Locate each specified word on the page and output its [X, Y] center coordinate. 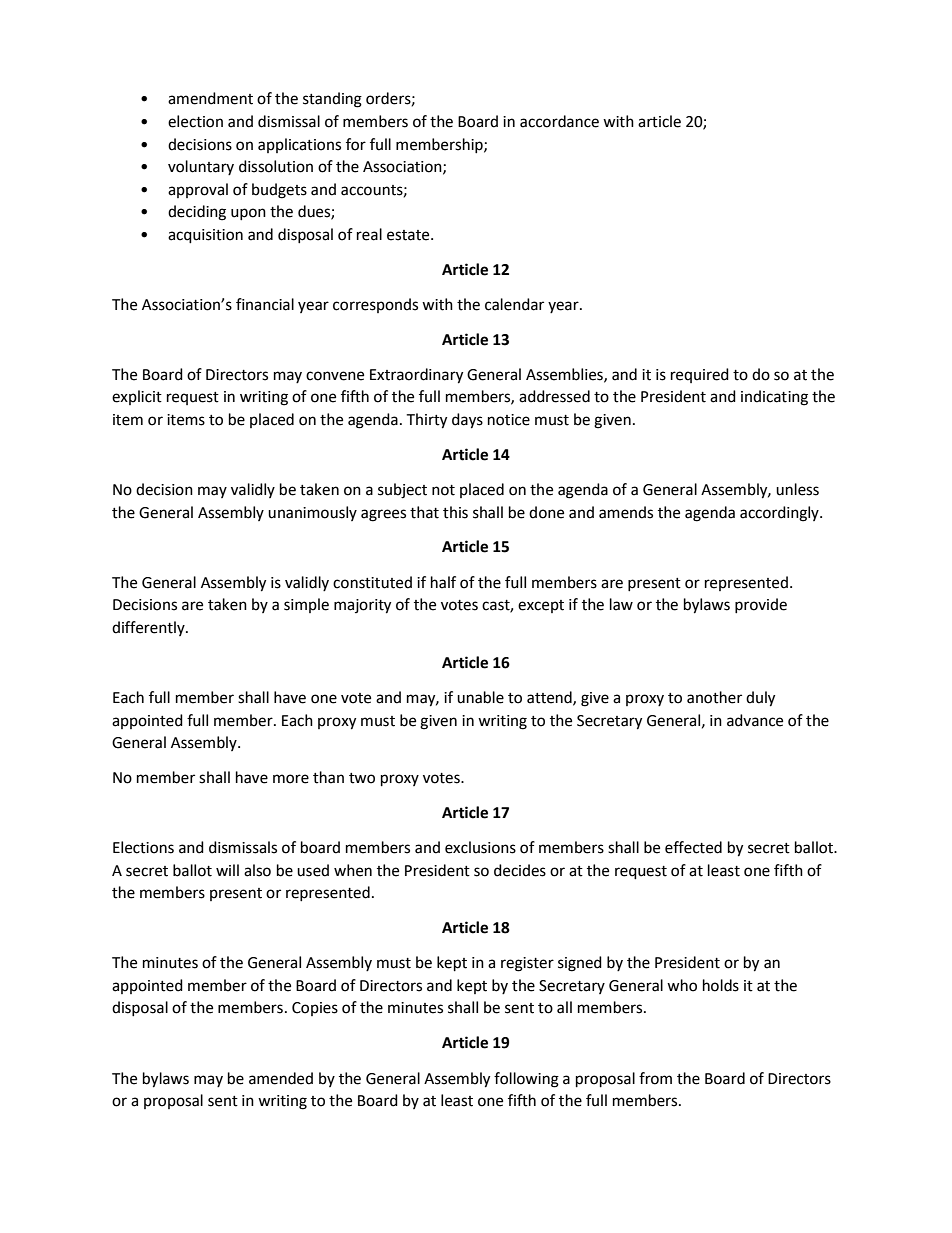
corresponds [375, 305]
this [455, 512]
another [714, 697]
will [227, 870]
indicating [774, 398]
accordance [559, 121]
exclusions [480, 847]
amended [281, 1078]
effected [693, 847]
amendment [210, 98]
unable [480, 697]
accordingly [780, 514]
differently [149, 628]
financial [265, 304]
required [700, 375]
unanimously [312, 513]
